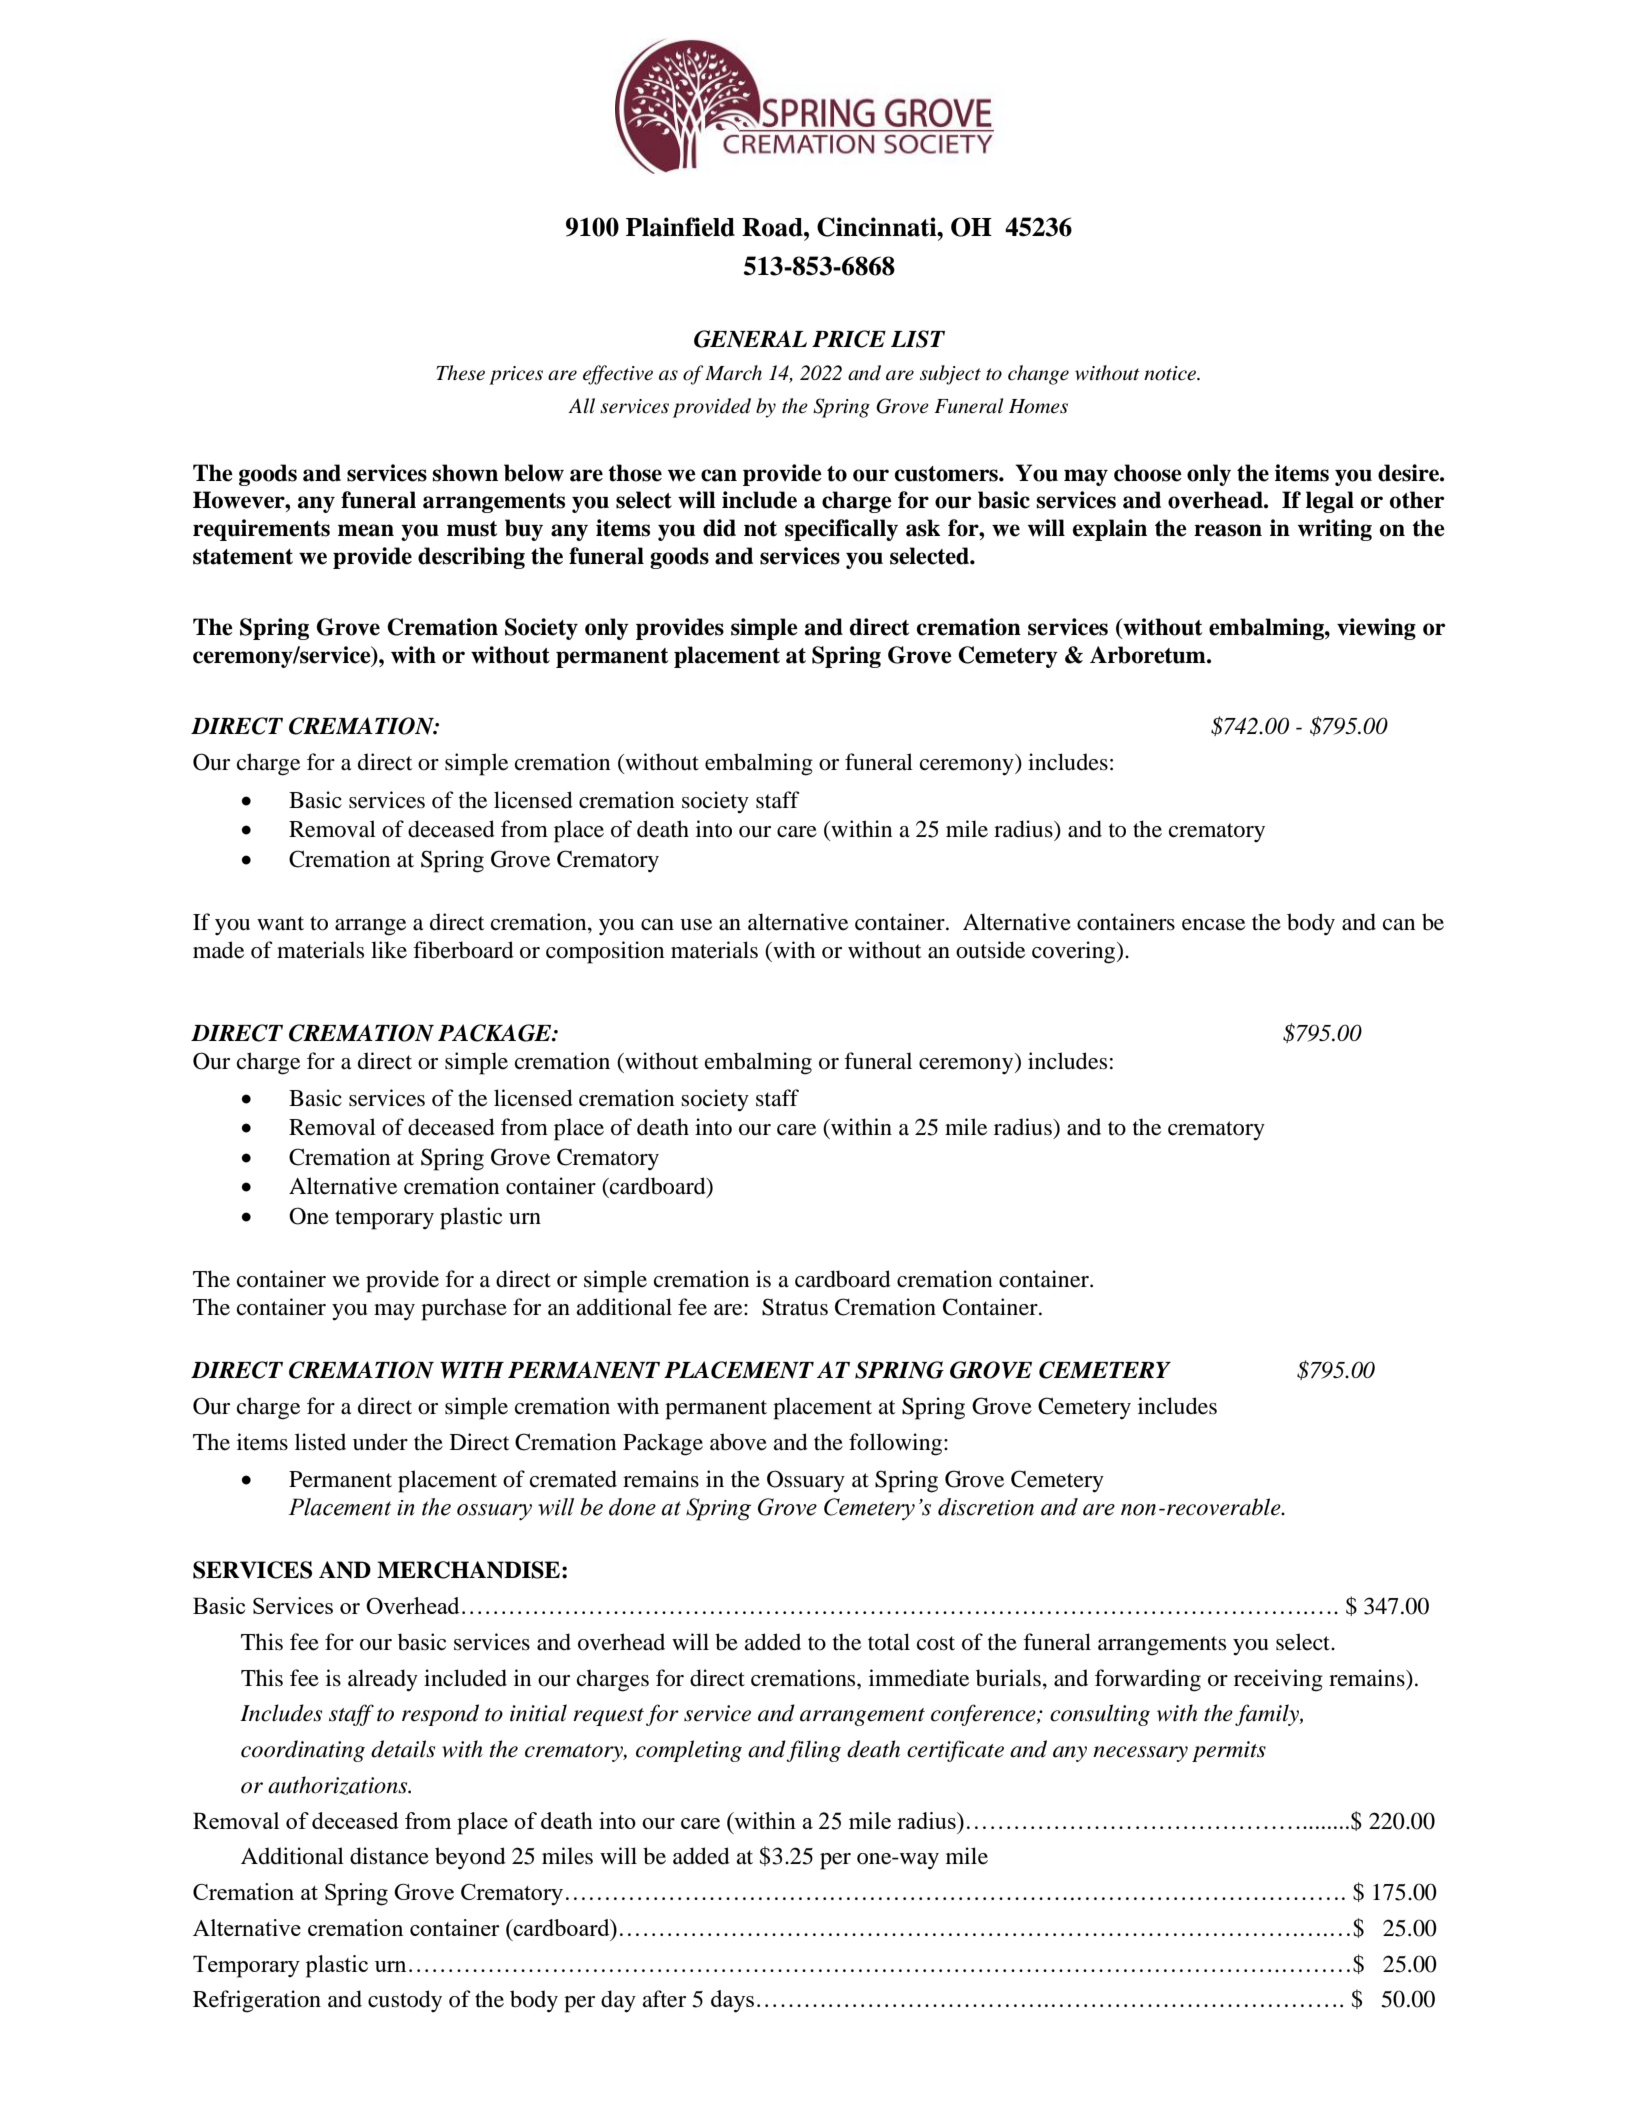 The width and height of the document is (1638, 2120). What do you see at coordinates (1171, 373) in the document?
I see `notice` at bounding box center [1171, 373].
